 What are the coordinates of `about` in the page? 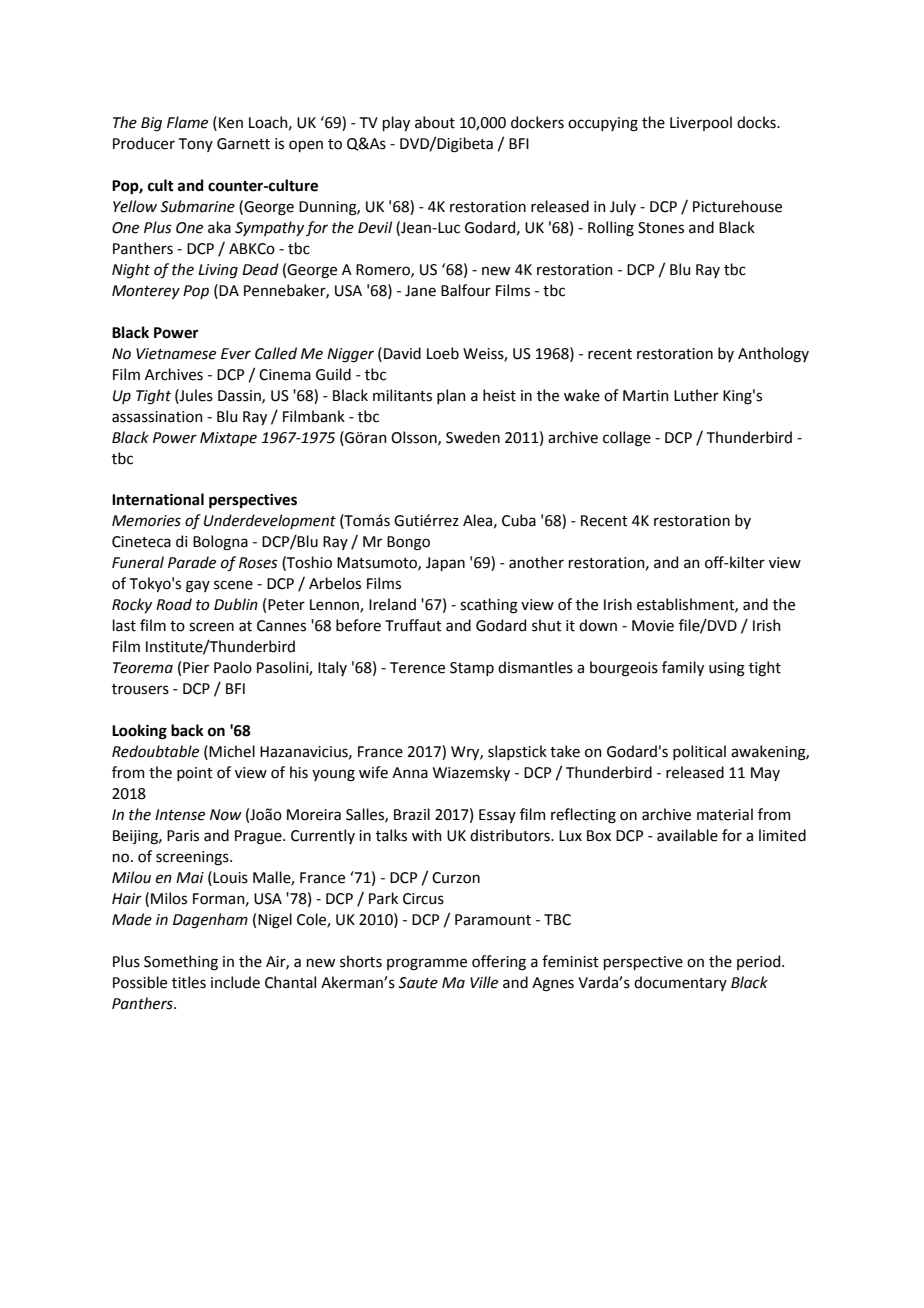 It's located at (435, 122).
